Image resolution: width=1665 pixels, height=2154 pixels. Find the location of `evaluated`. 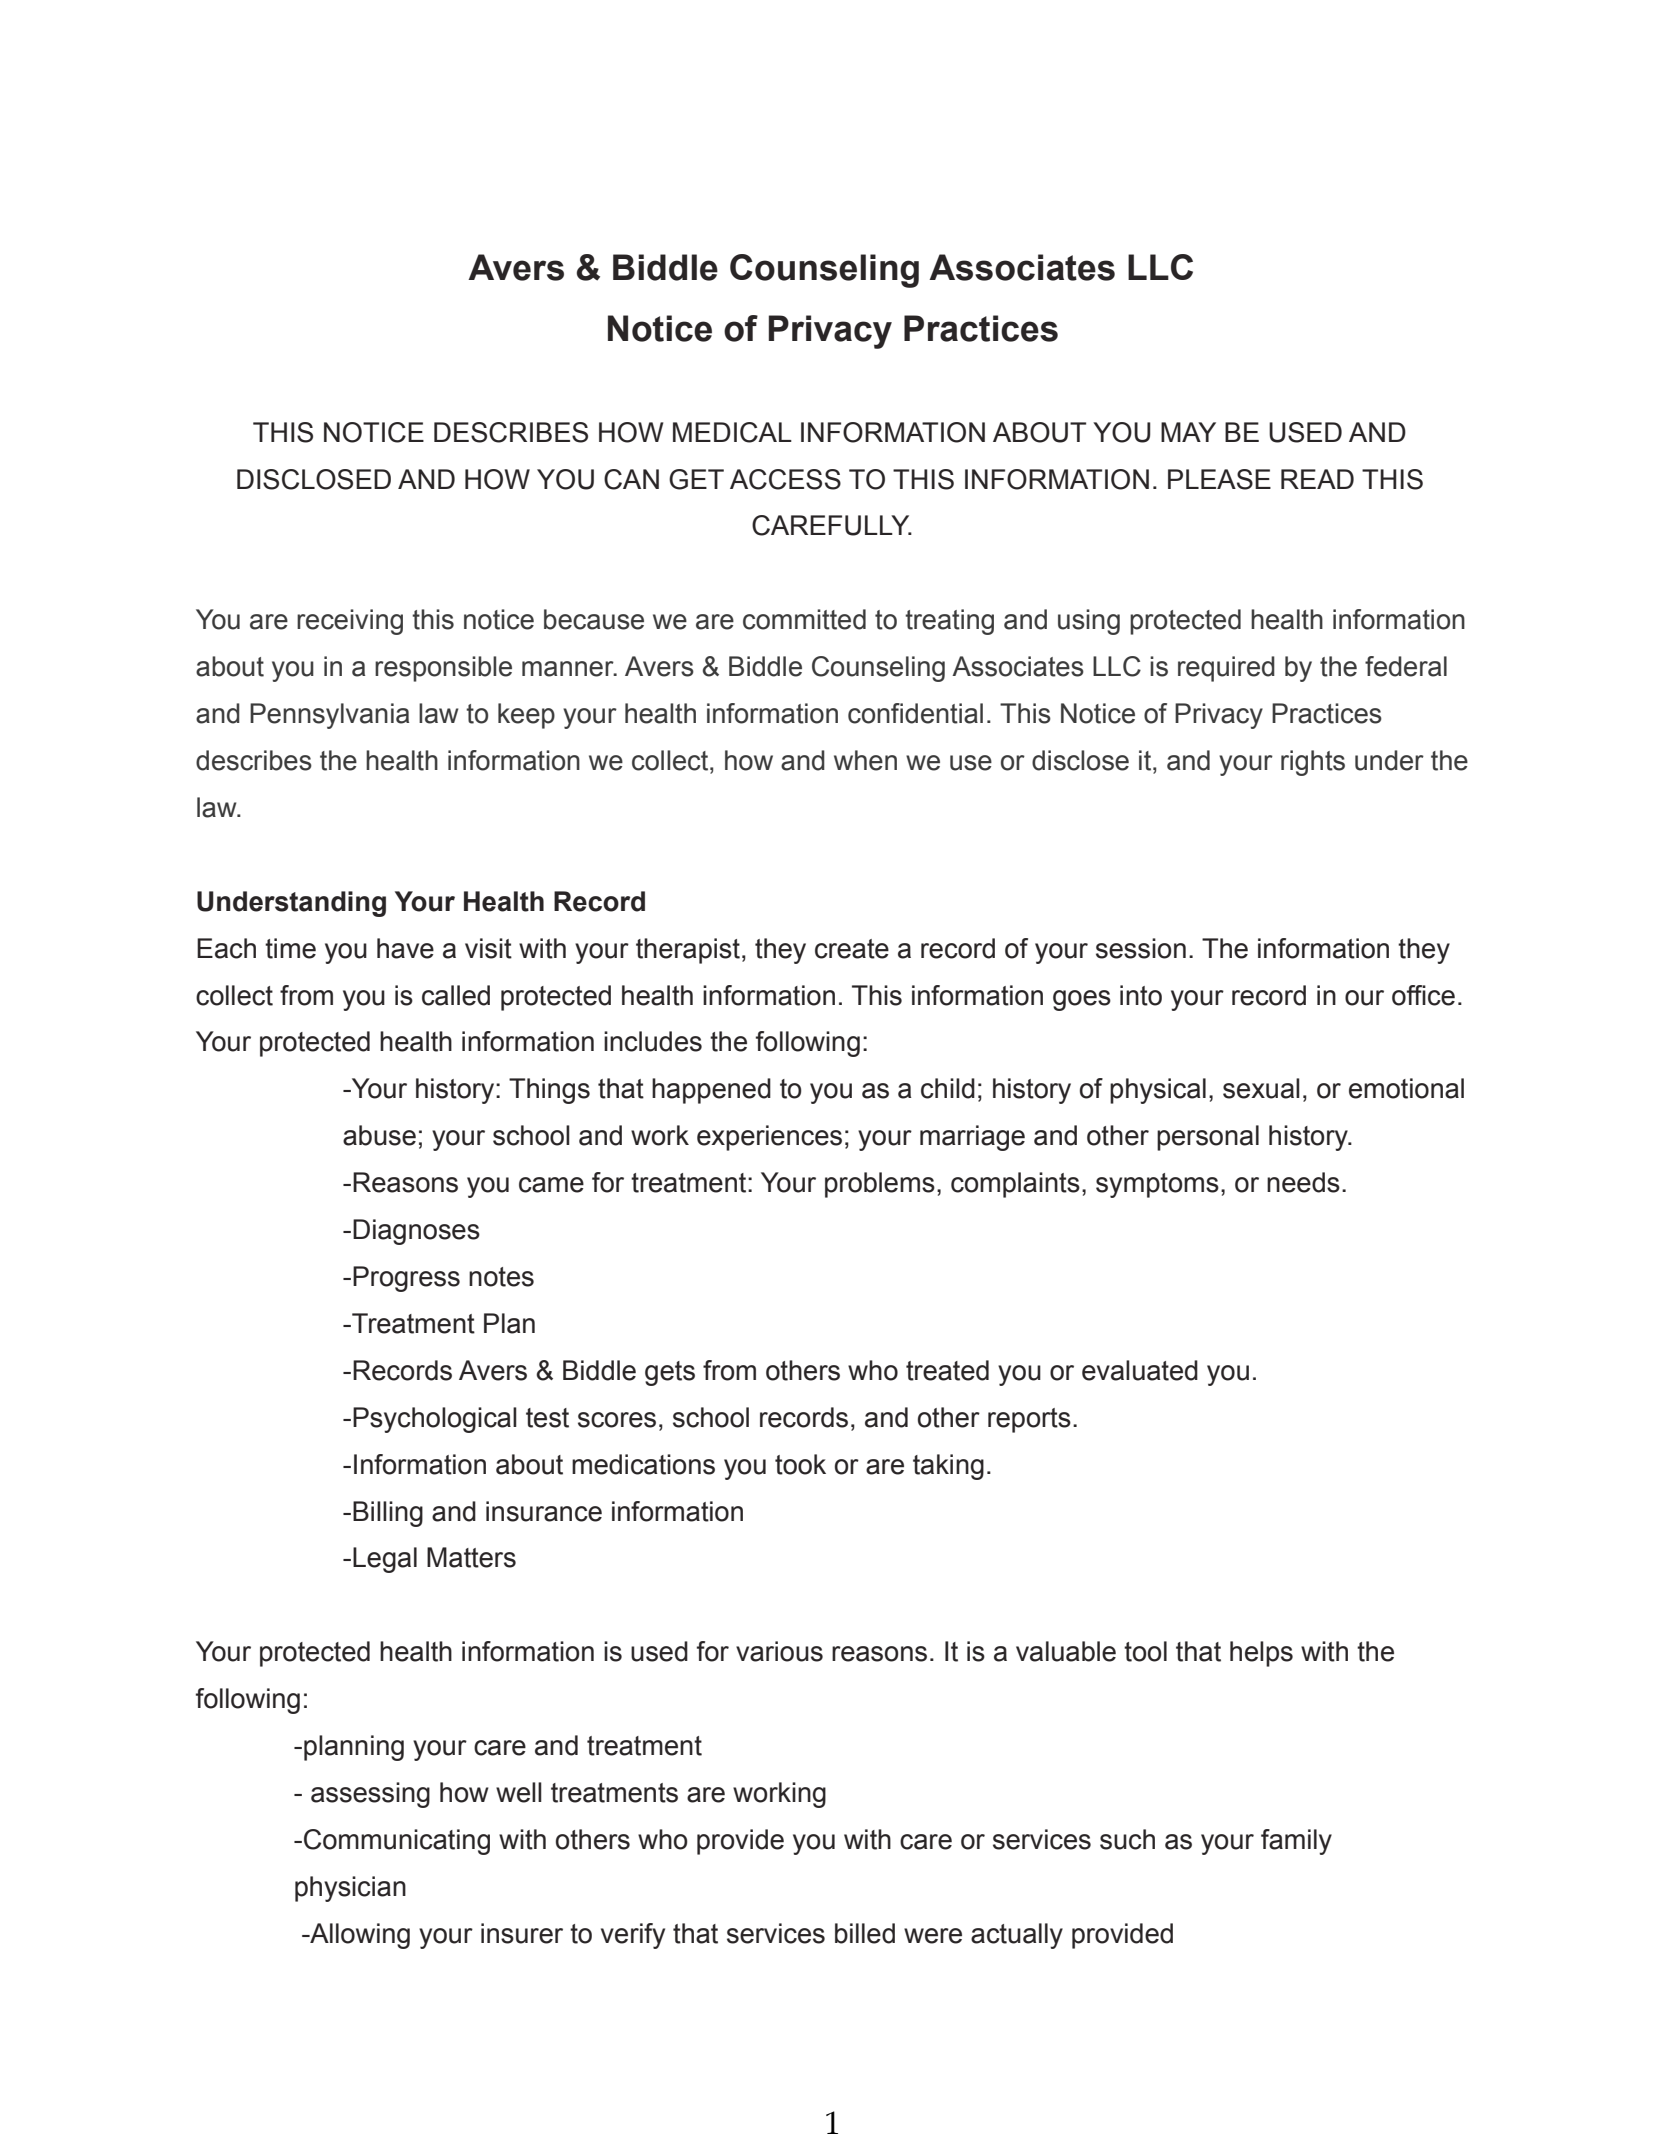

evaluated is located at coordinates (1140, 1370).
